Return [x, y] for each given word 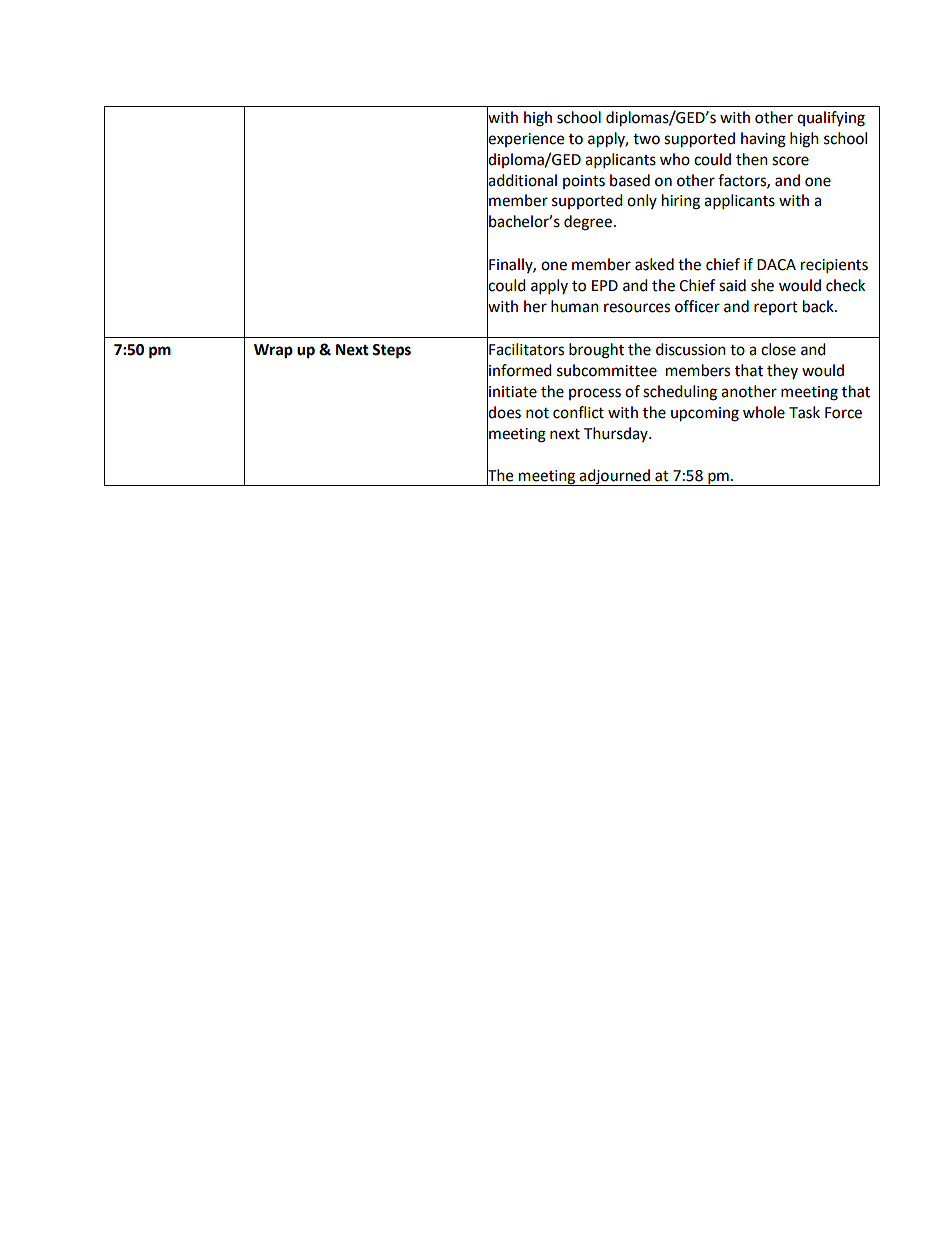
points [584, 182]
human [575, 306]
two [646, 139]
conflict [578, 412]
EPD [605, 285]
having [763, 140]
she [762, 285]
